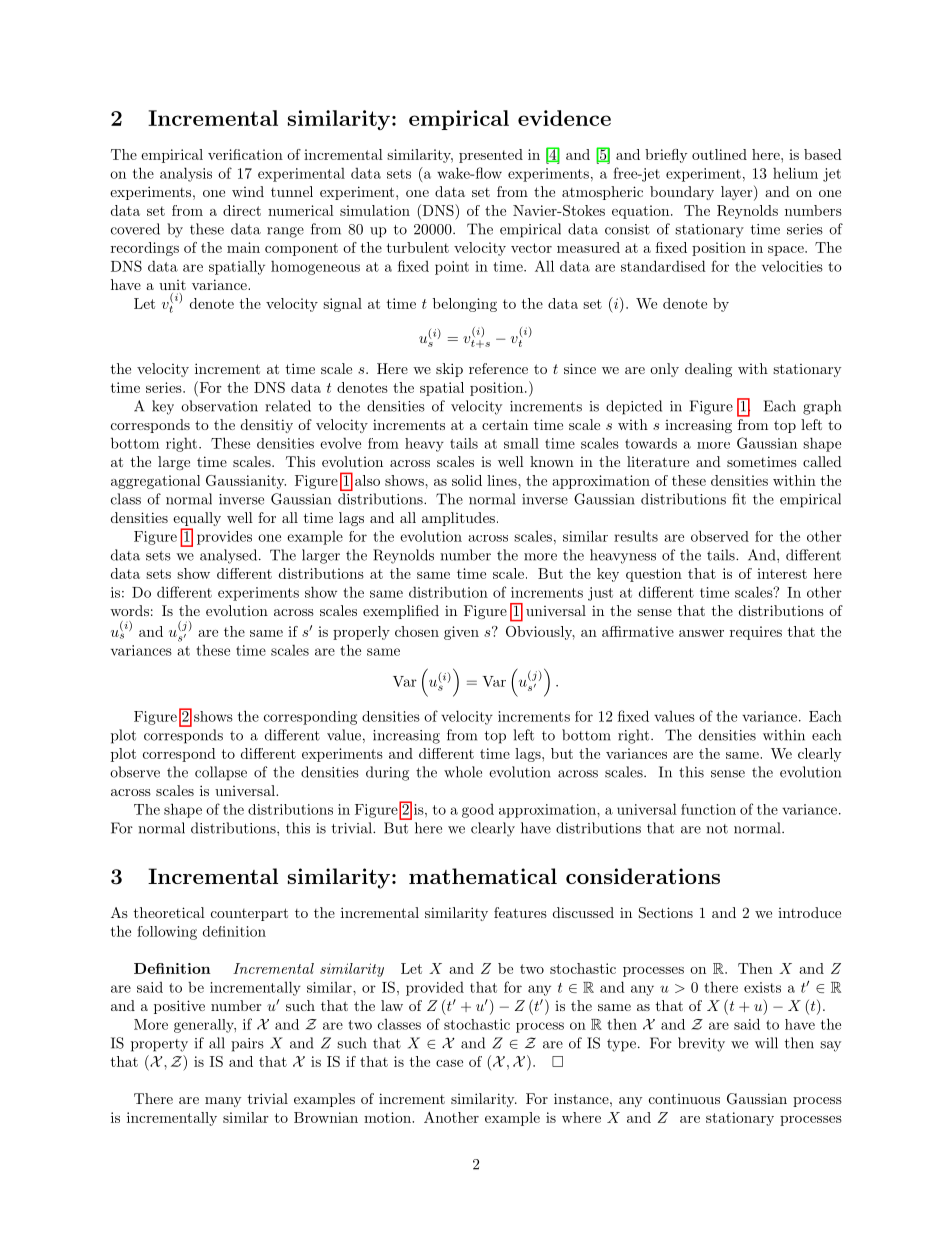 Image resolution: width=952 pixels, height=1233 pixels. I want to click on words, so click(129, 610).
